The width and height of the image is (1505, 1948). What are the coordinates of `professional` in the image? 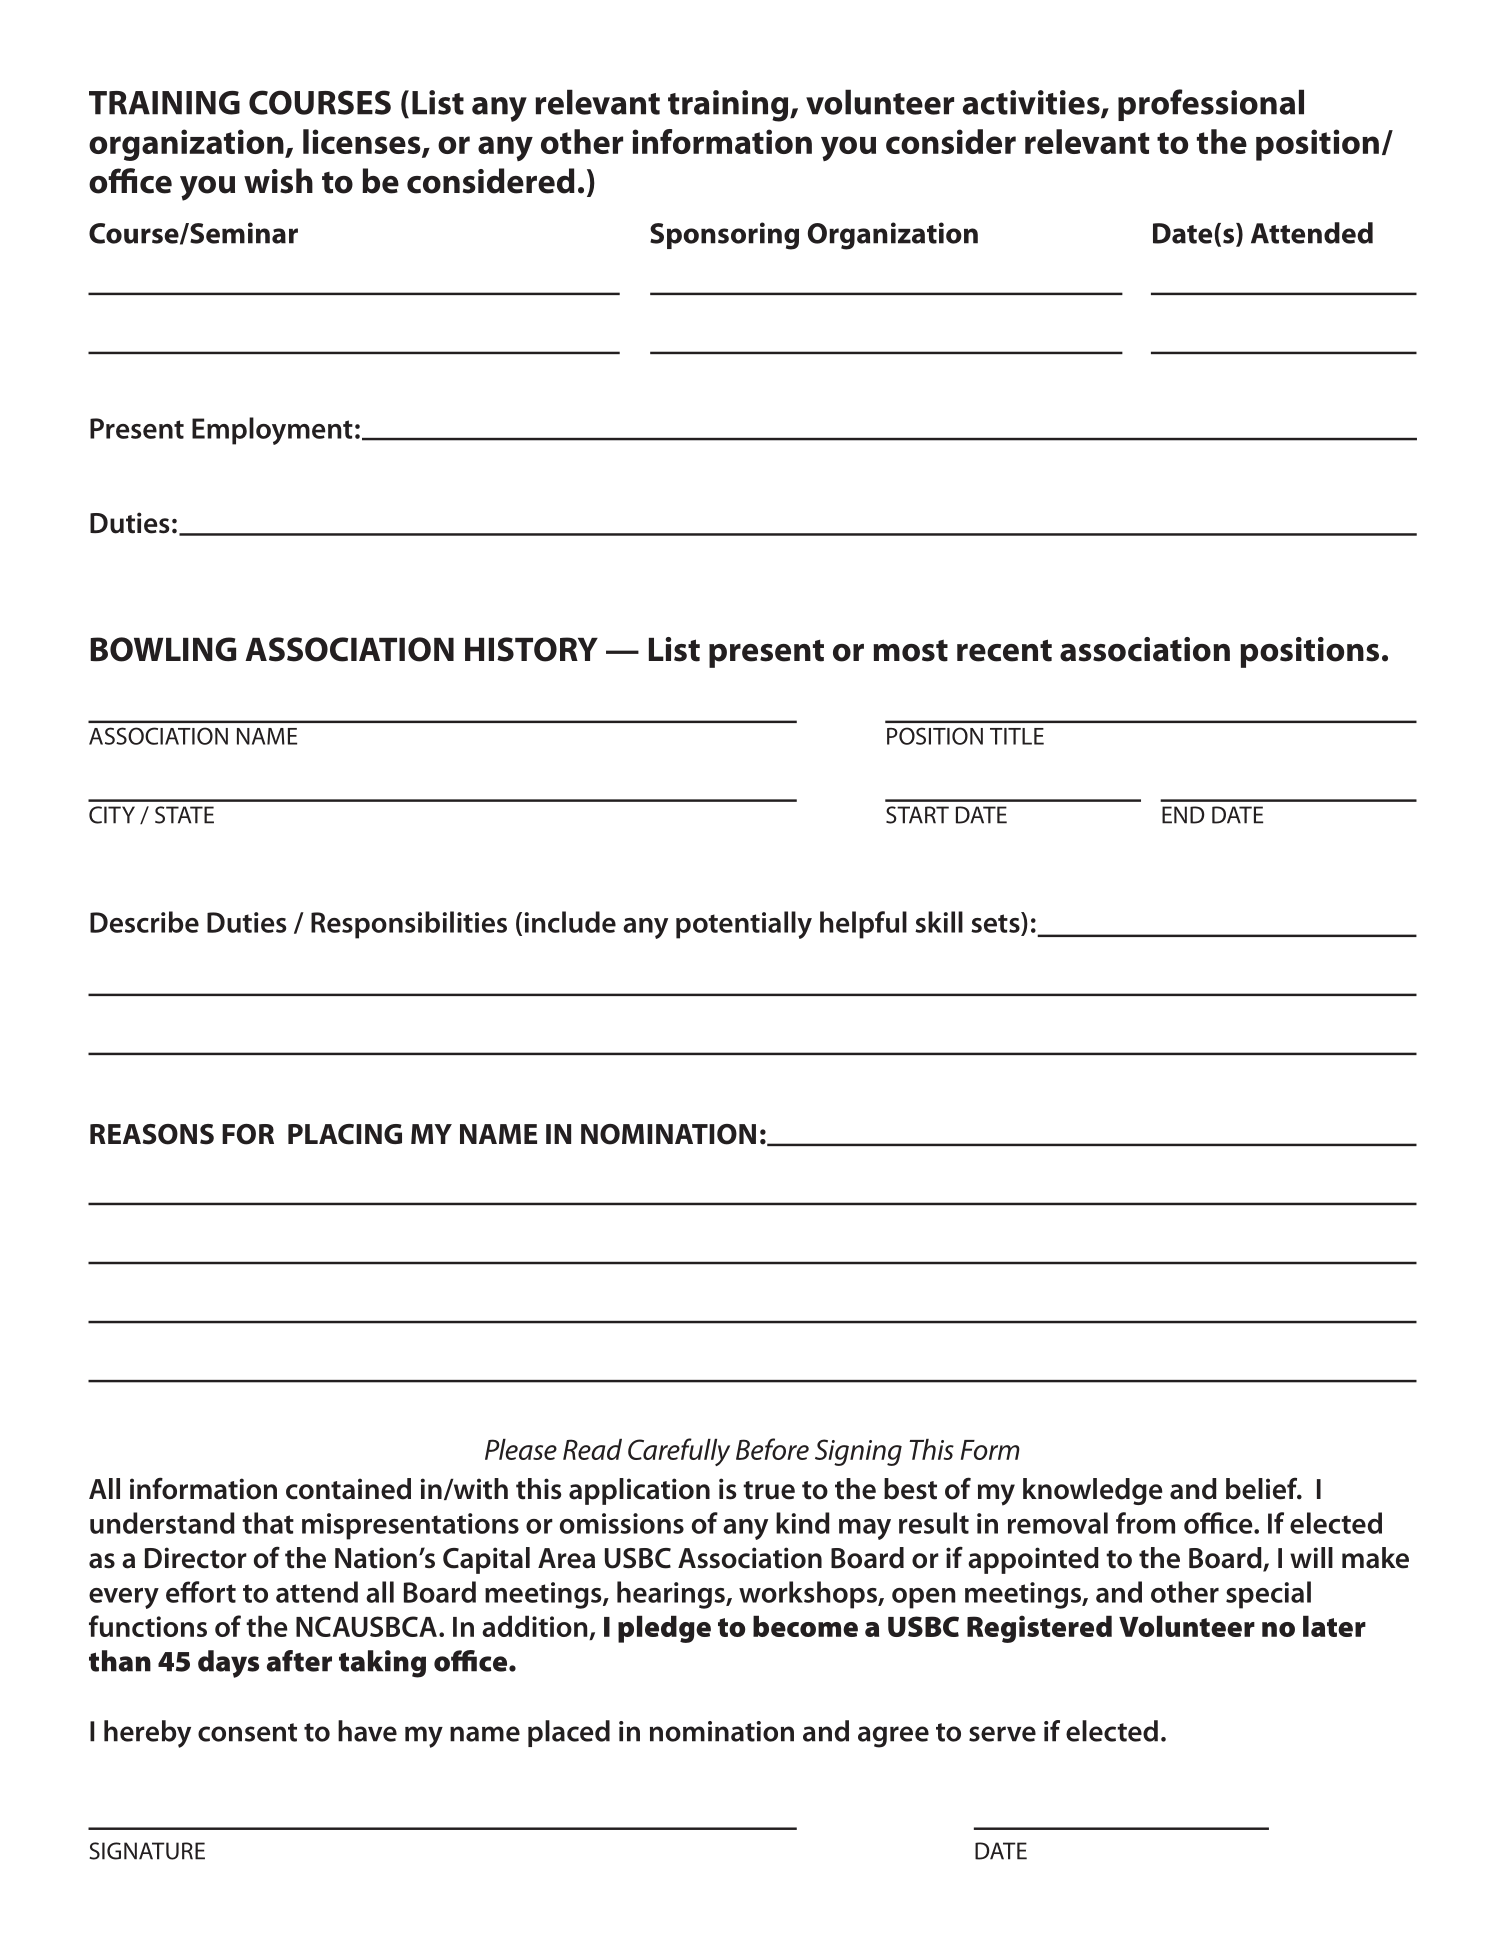 It's located at (1211, 105).
